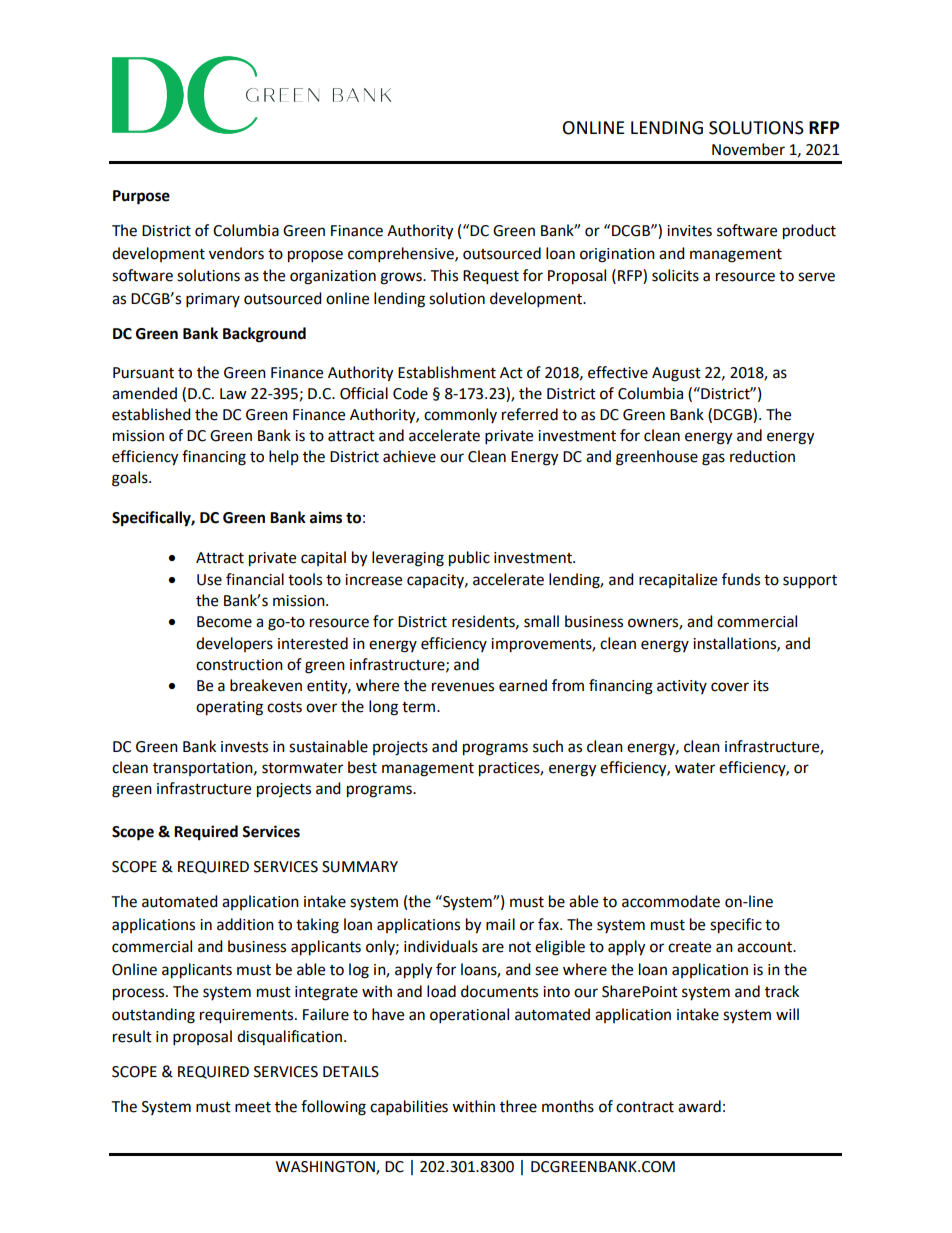  Describe the element at coordinates (233, 394) in the screenshot. I see `Law` at that location.
